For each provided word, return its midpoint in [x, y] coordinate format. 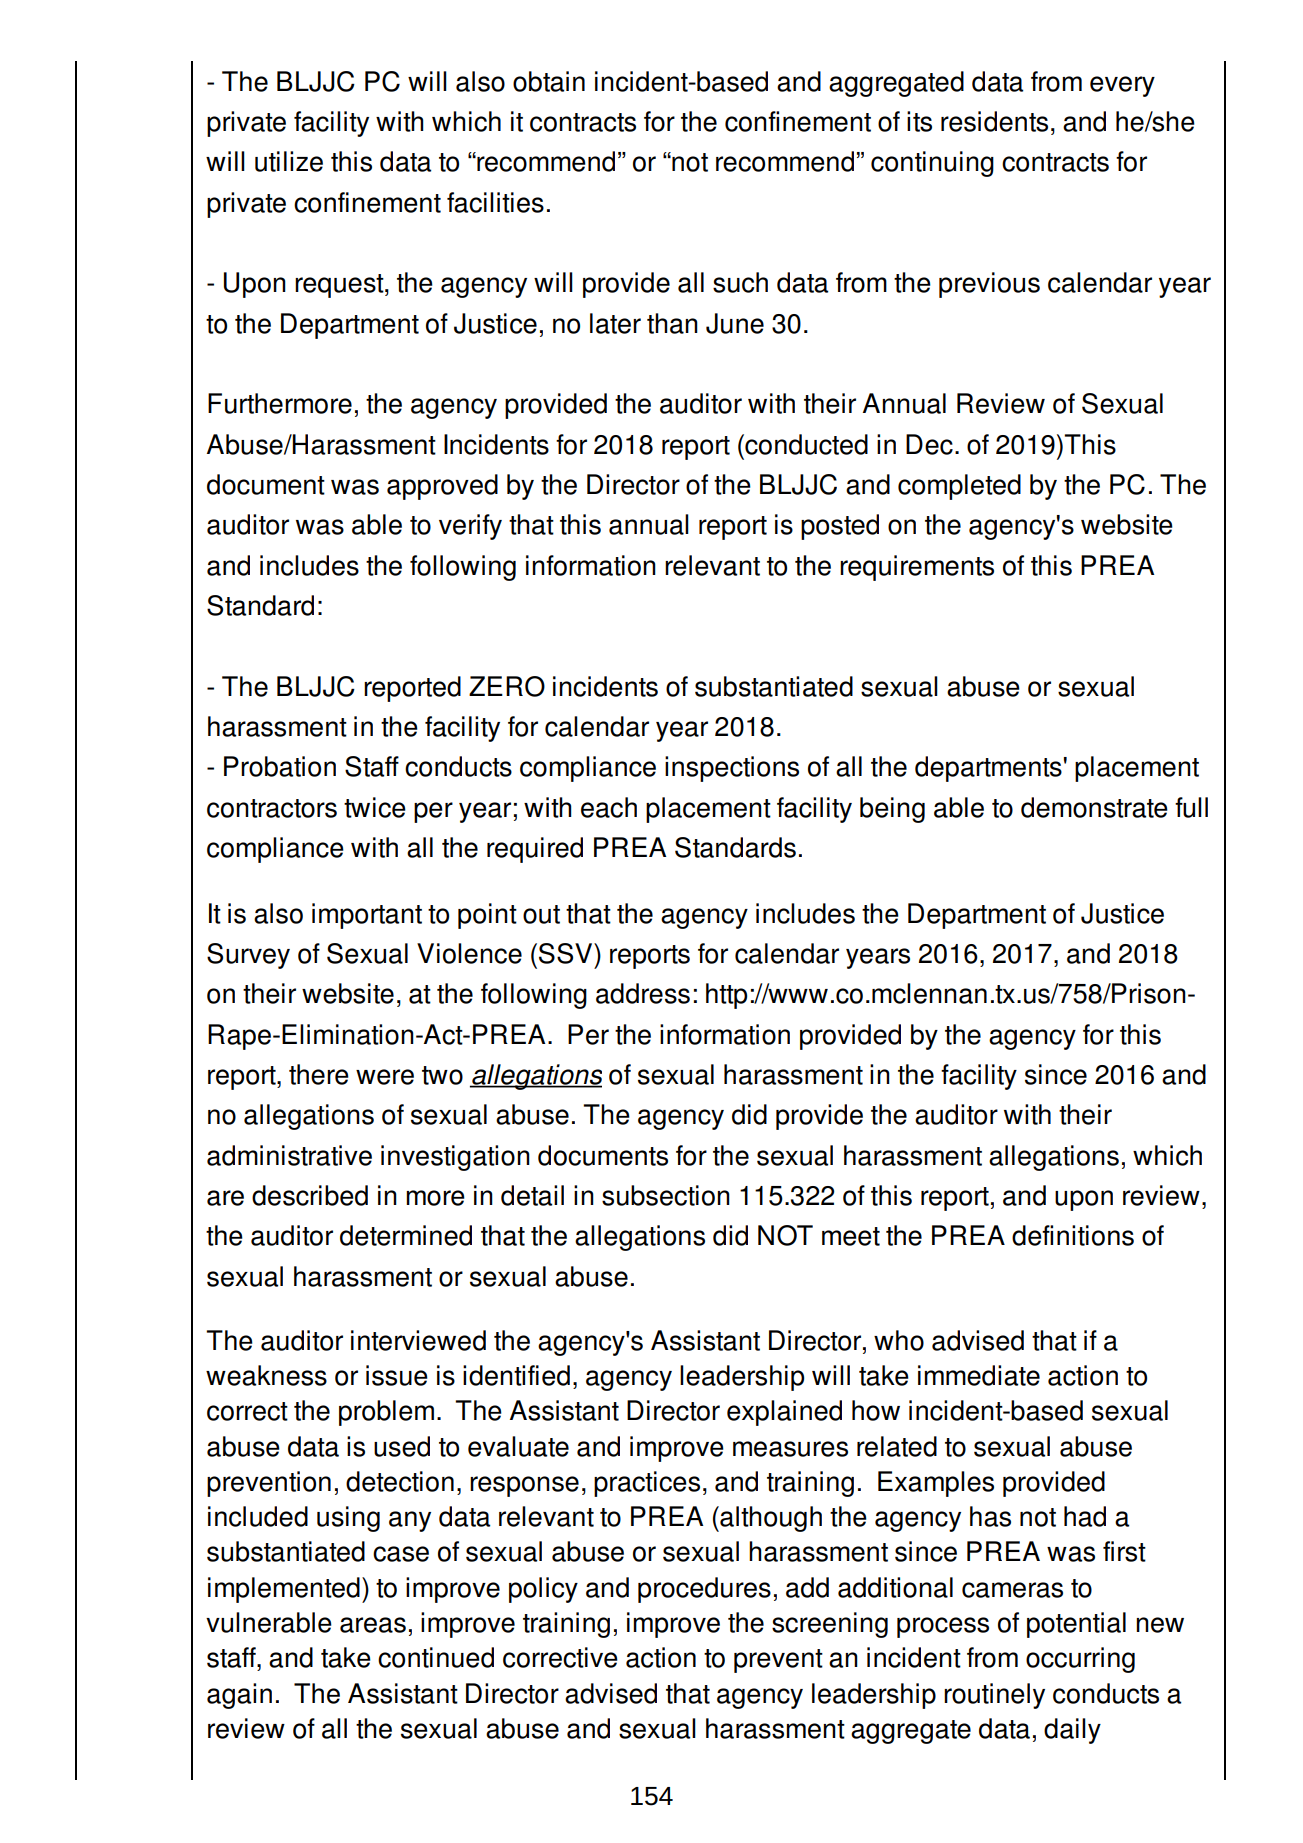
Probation [280, 766]
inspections [732, 769]
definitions [1073, 1235]
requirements [917, 568]
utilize [289, 161]
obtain [549, 81]
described [310, 1195]
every [1122, 86]
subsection [666, 1195]
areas [373, 1625]
